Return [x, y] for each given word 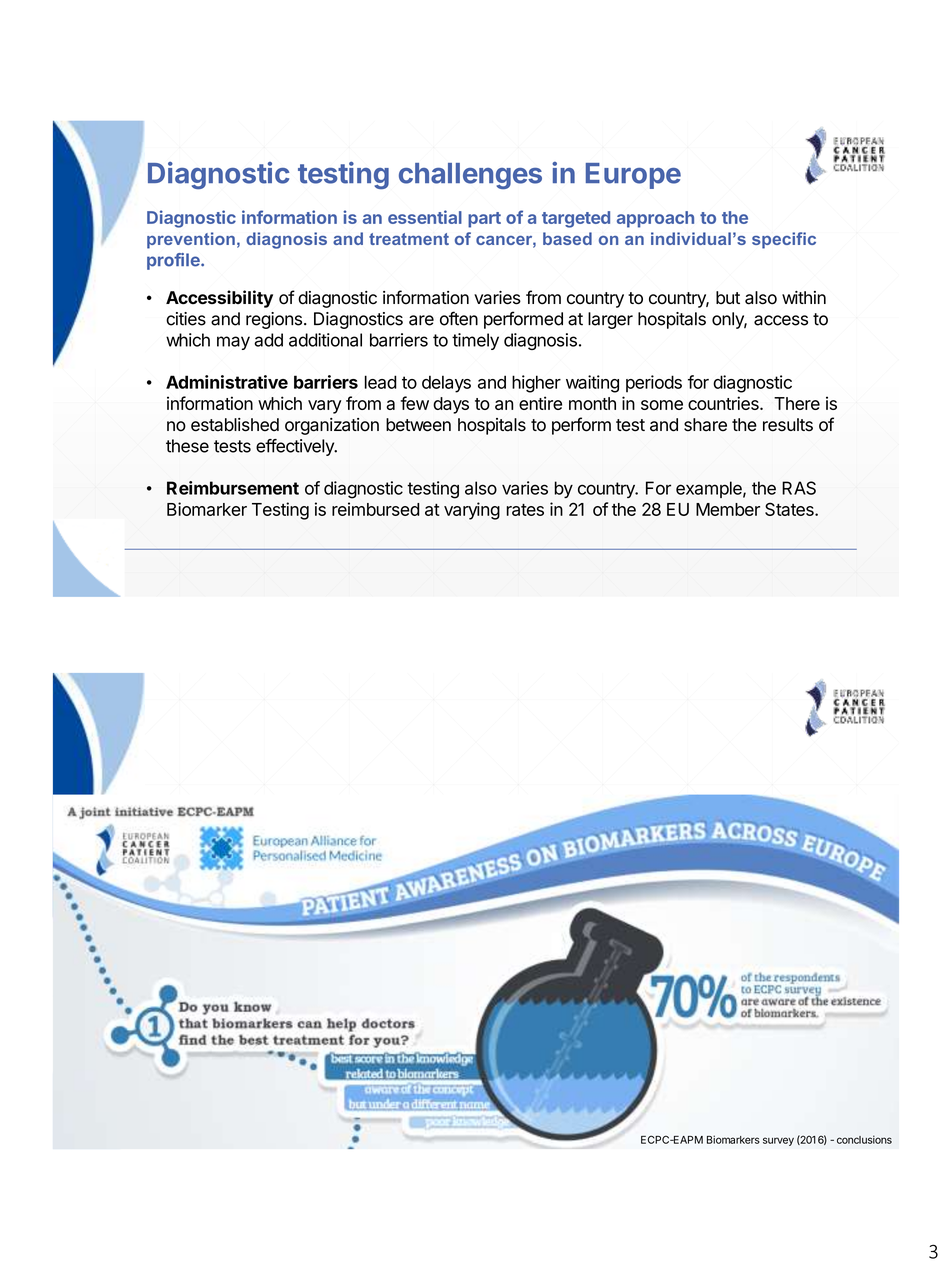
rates [525, 510]
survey [778, 1141]
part [484, 220]
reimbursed [376, 509]
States [790, 509]
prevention [191, 240]
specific [784, 240]
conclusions [864, 1139]
